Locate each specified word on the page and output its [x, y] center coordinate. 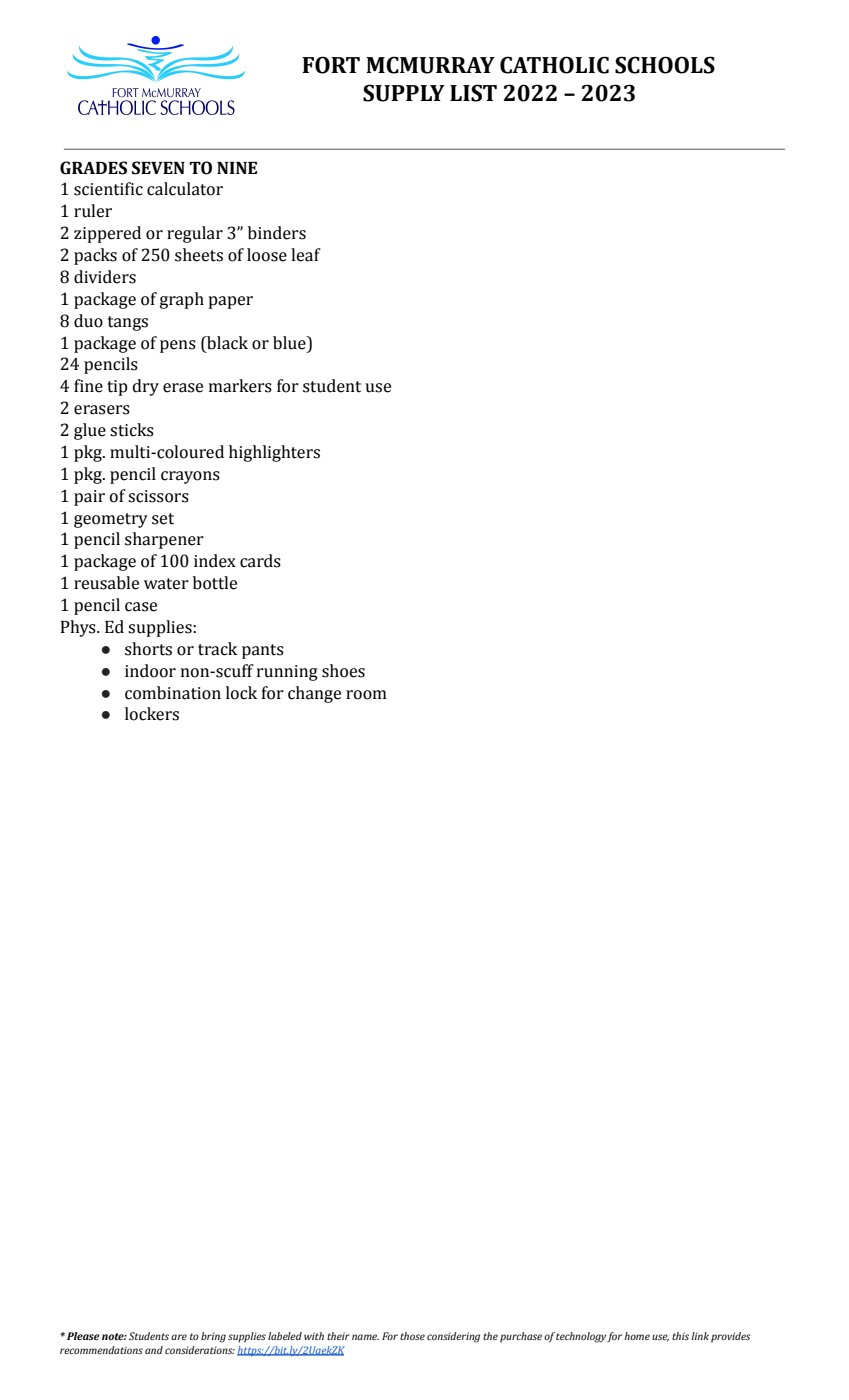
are [179, 1337]
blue [290, 343]
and [154, 1350]
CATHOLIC [554, 65]
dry [146, 387]
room [366, 695]
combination [173, 693]
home [637, 1336]
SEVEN [158, 168]
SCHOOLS [665, 65]
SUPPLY [404, 93]
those [412, 1336]
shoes [343, 671]
